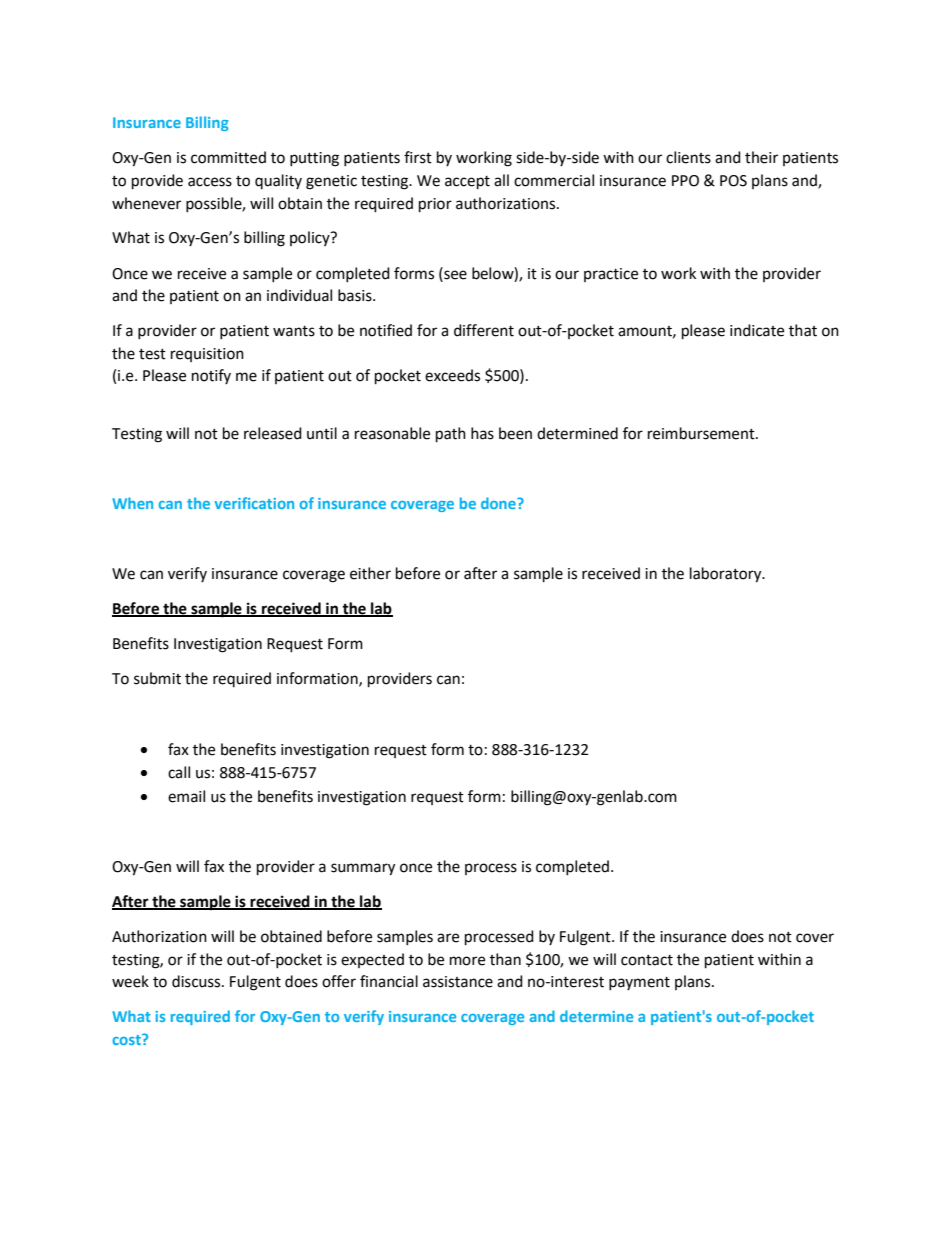  Describe the element at coordinates (211, 376) in the document. I see `notify` at that location.
